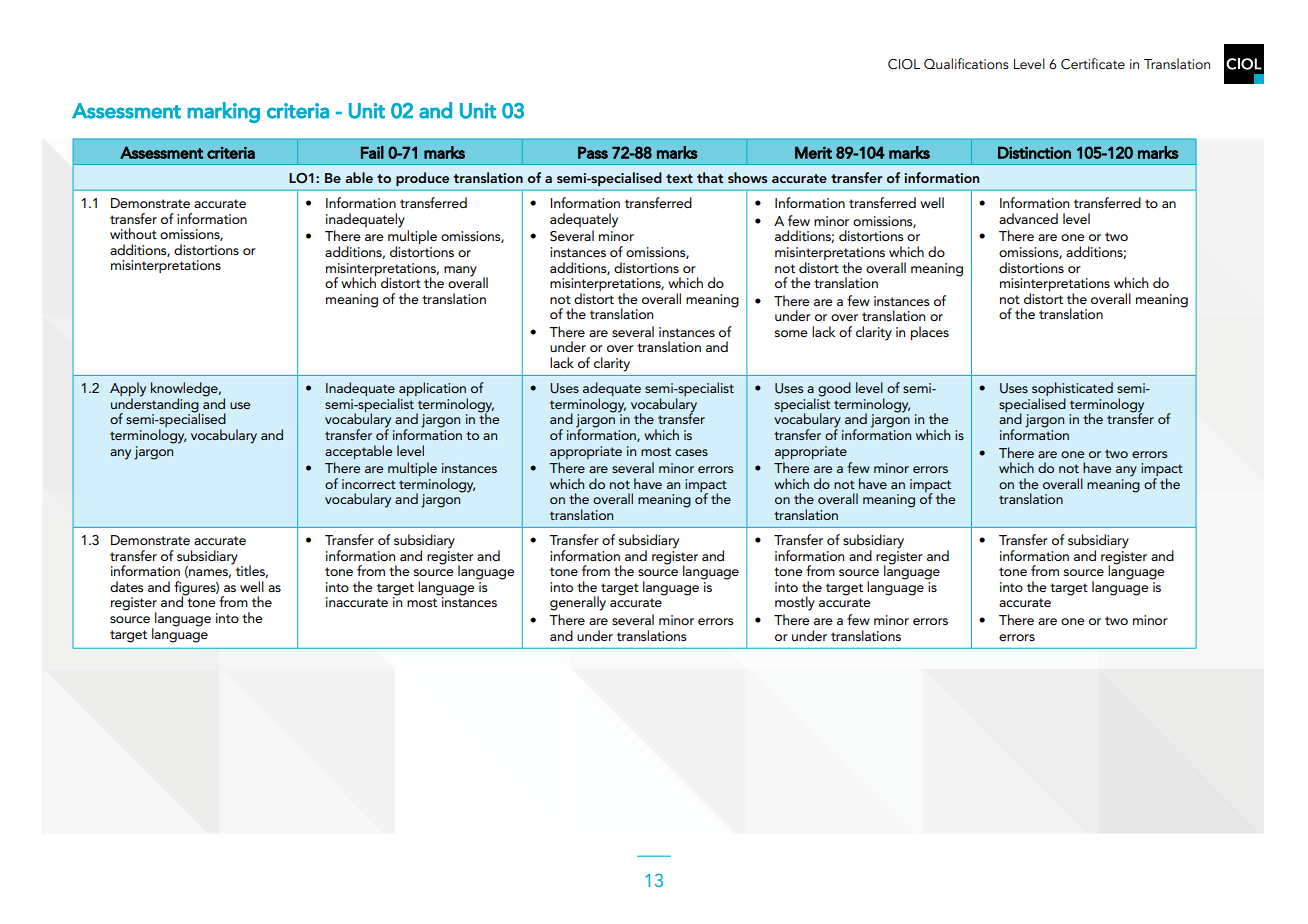 The image size is (1308, 924). I want to click on incorrect, so click(369, 484).
